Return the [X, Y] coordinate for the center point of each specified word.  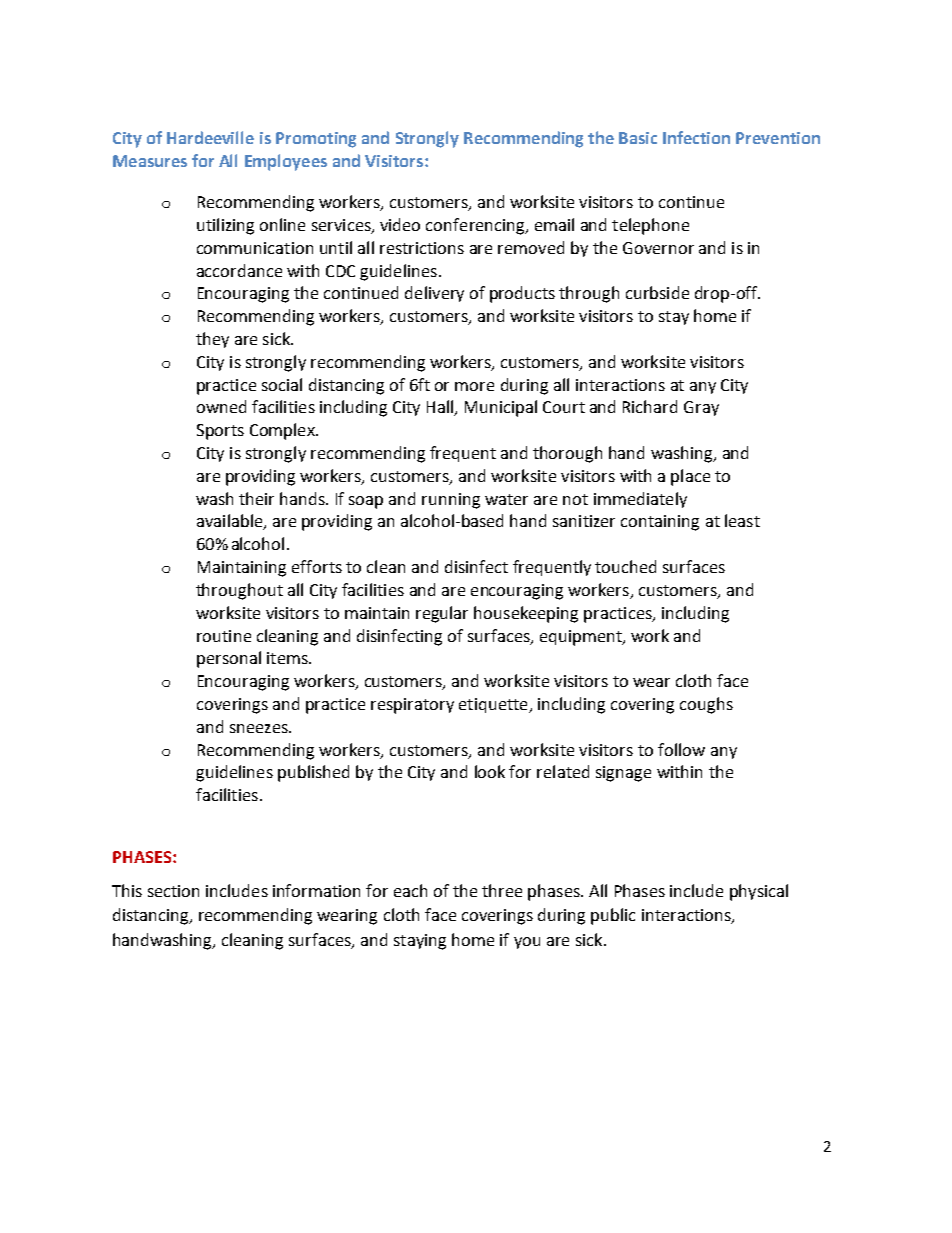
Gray [701, 408]
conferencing [476, 226]
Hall [441, 408]
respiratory [412, 706]
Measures [150, 161]
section [173, 891]
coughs [706, 705]
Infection [696, 137]
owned [221, 406]
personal [229, 659]
